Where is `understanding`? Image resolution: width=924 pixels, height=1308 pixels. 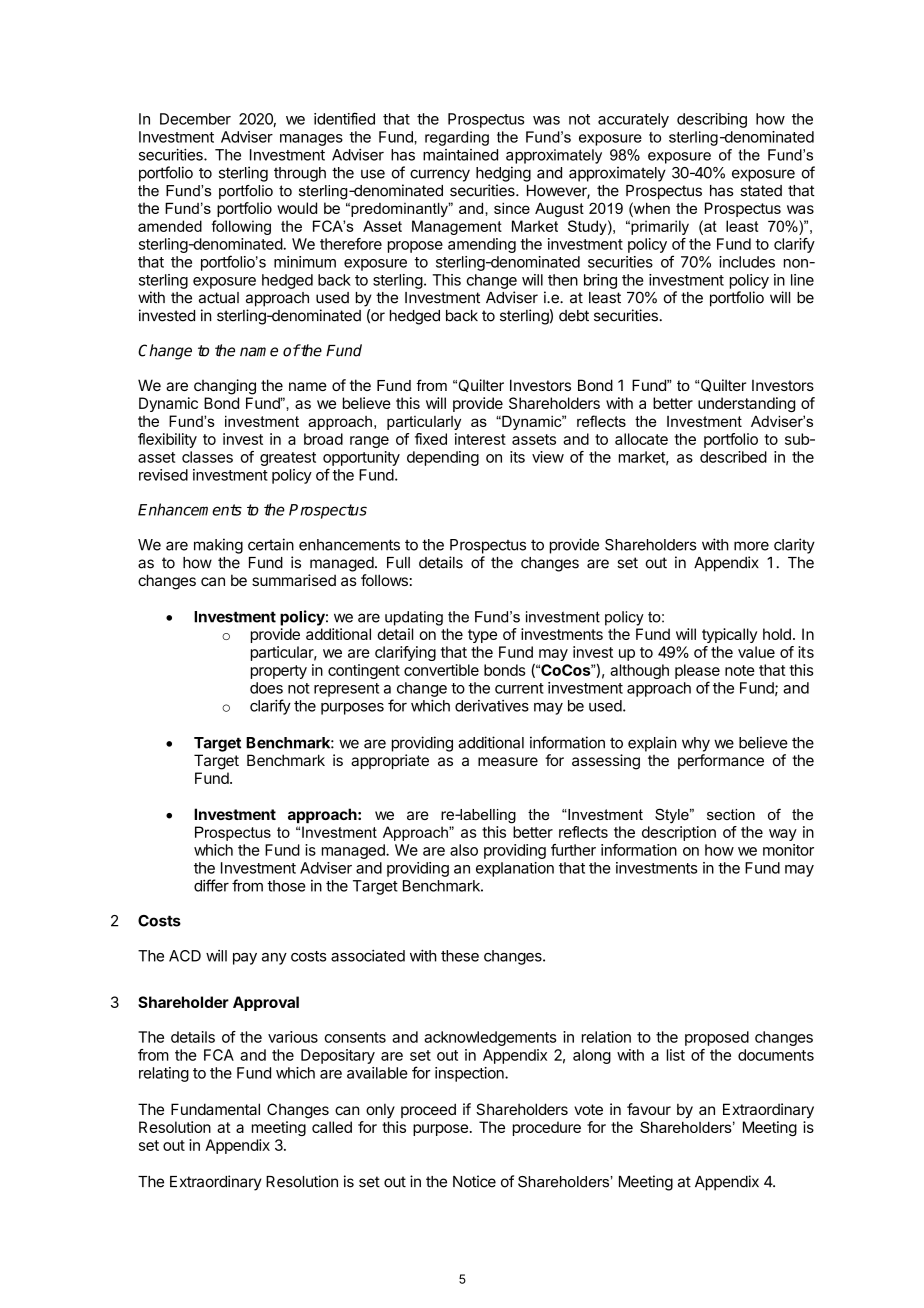 understanding is located at coordinates (746, 404).
